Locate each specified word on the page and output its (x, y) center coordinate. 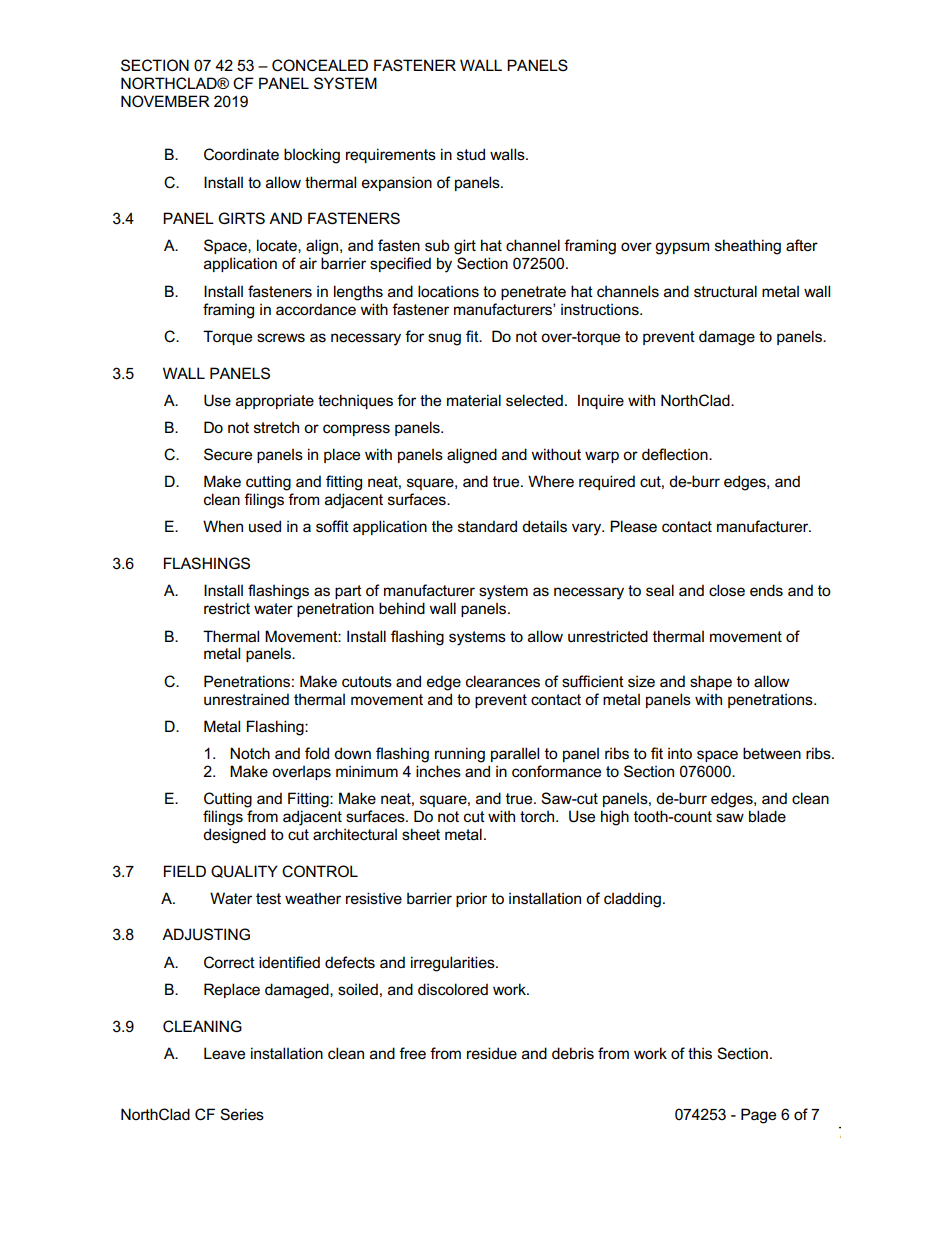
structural (725, 291)
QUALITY (244, 871)
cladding (632, 900)
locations (448, 291)
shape (711, 682)
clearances (503, 681)
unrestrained (246, 699)
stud (471, 154)
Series (242, 1114)
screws (281, 337)
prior (471, 899)
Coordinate (241, 154)
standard (487, 526)
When (223, 526)
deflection (676, 454)
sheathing (748, 247)
